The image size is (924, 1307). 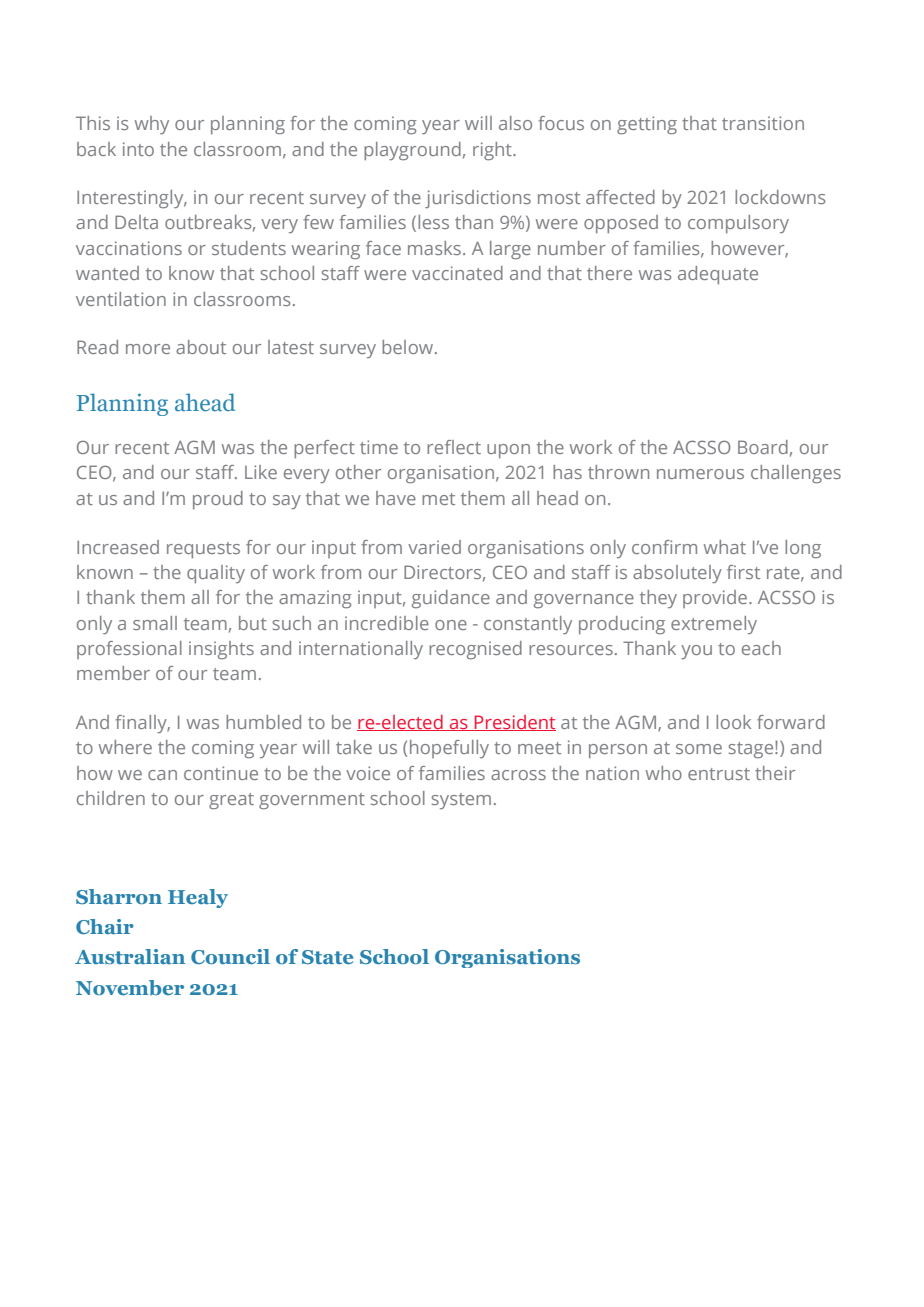 I want to click on Australian, so click(x=130, y=956).
